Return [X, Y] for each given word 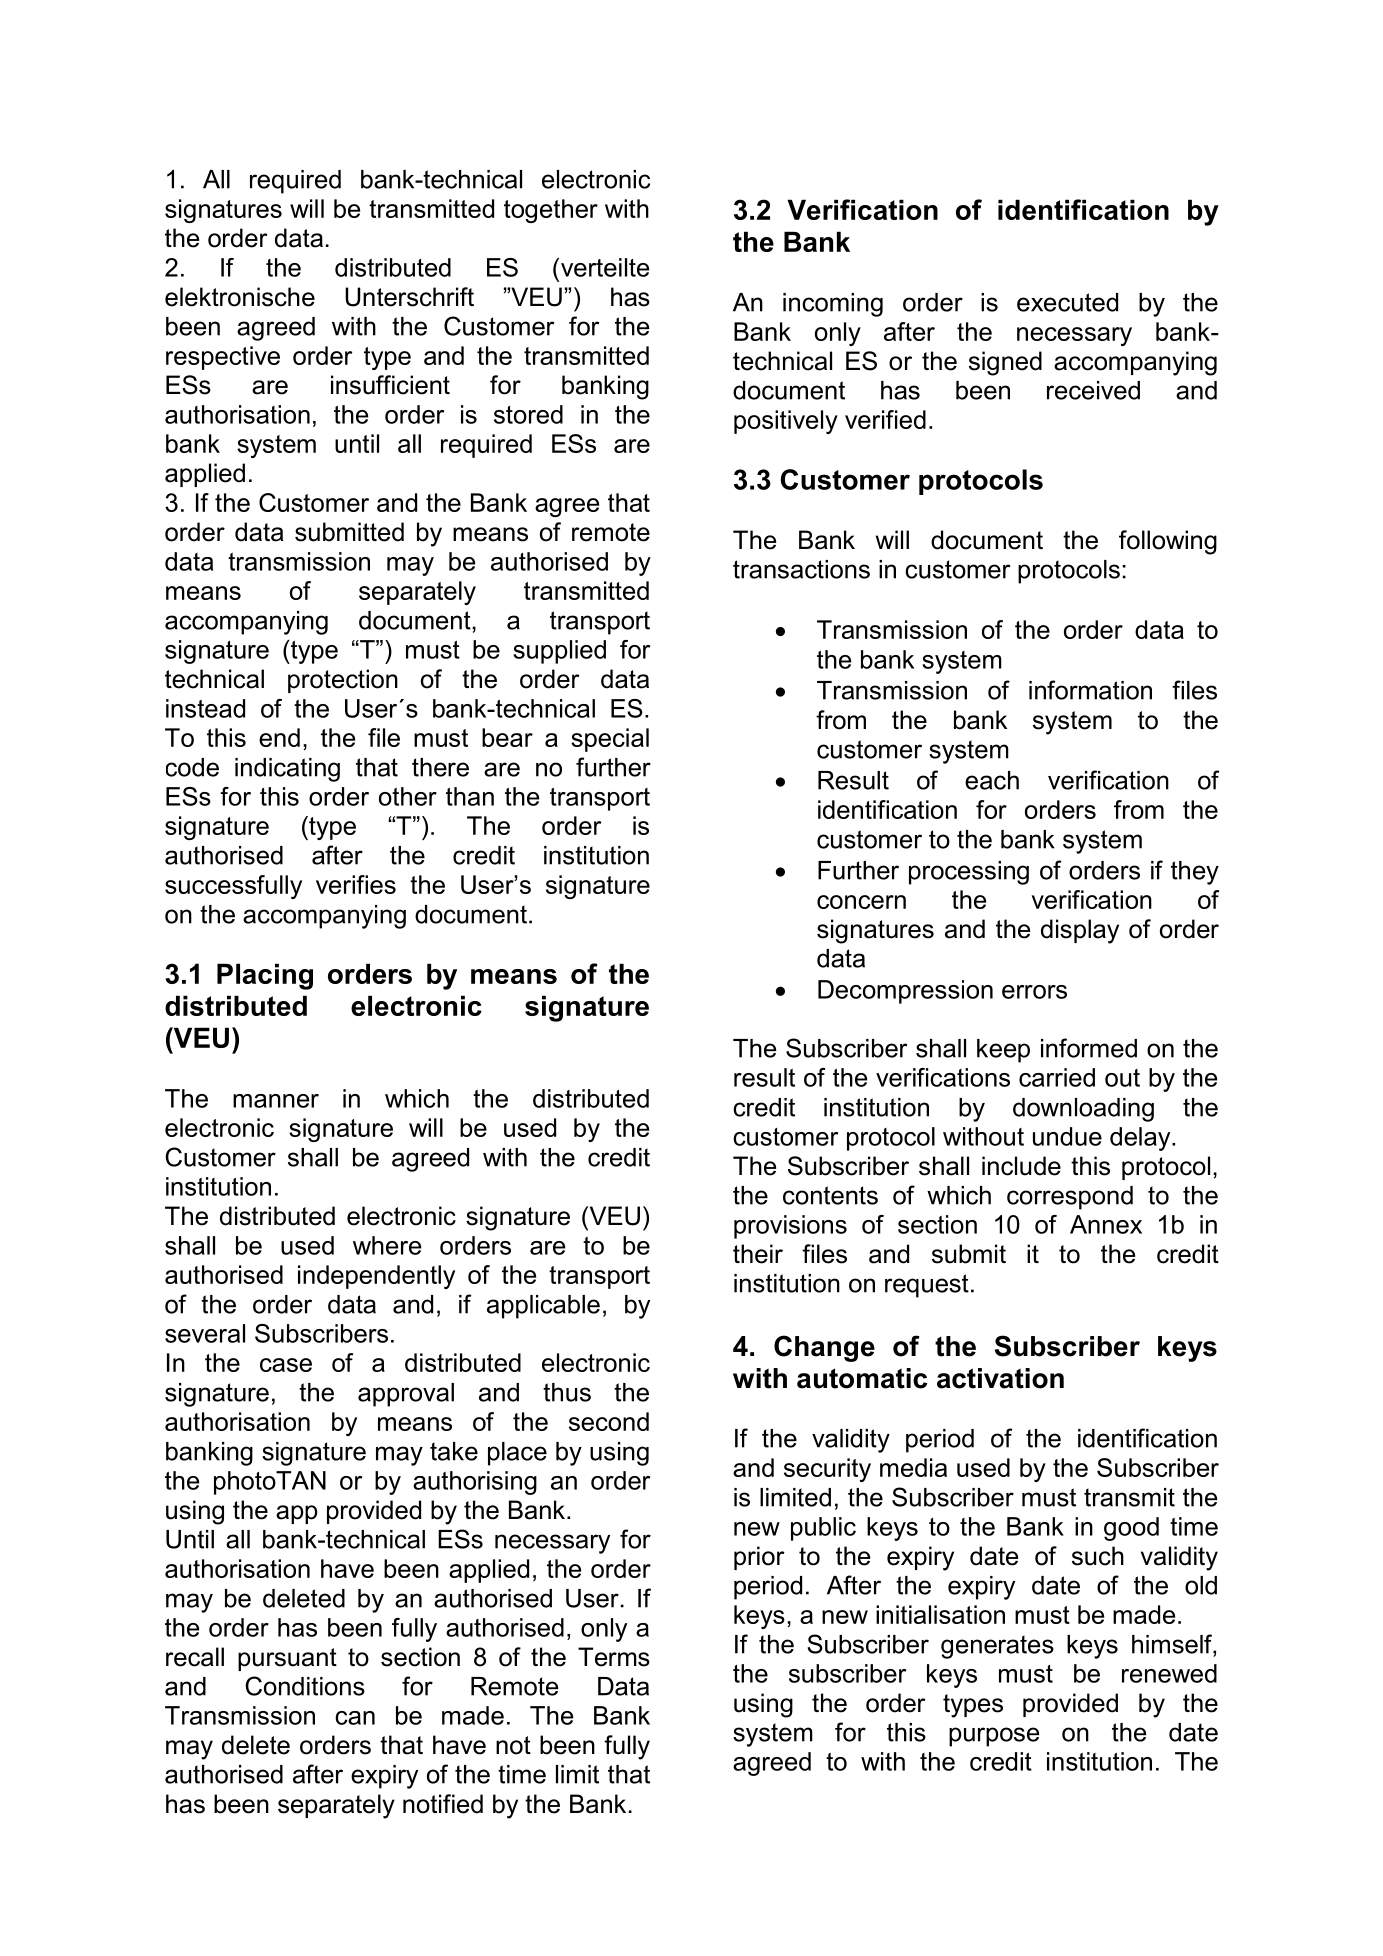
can [355, 1718]
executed [1067, 302]
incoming [833, 305]
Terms [614, 1657]
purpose [994, 1737]
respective [223, 358]
